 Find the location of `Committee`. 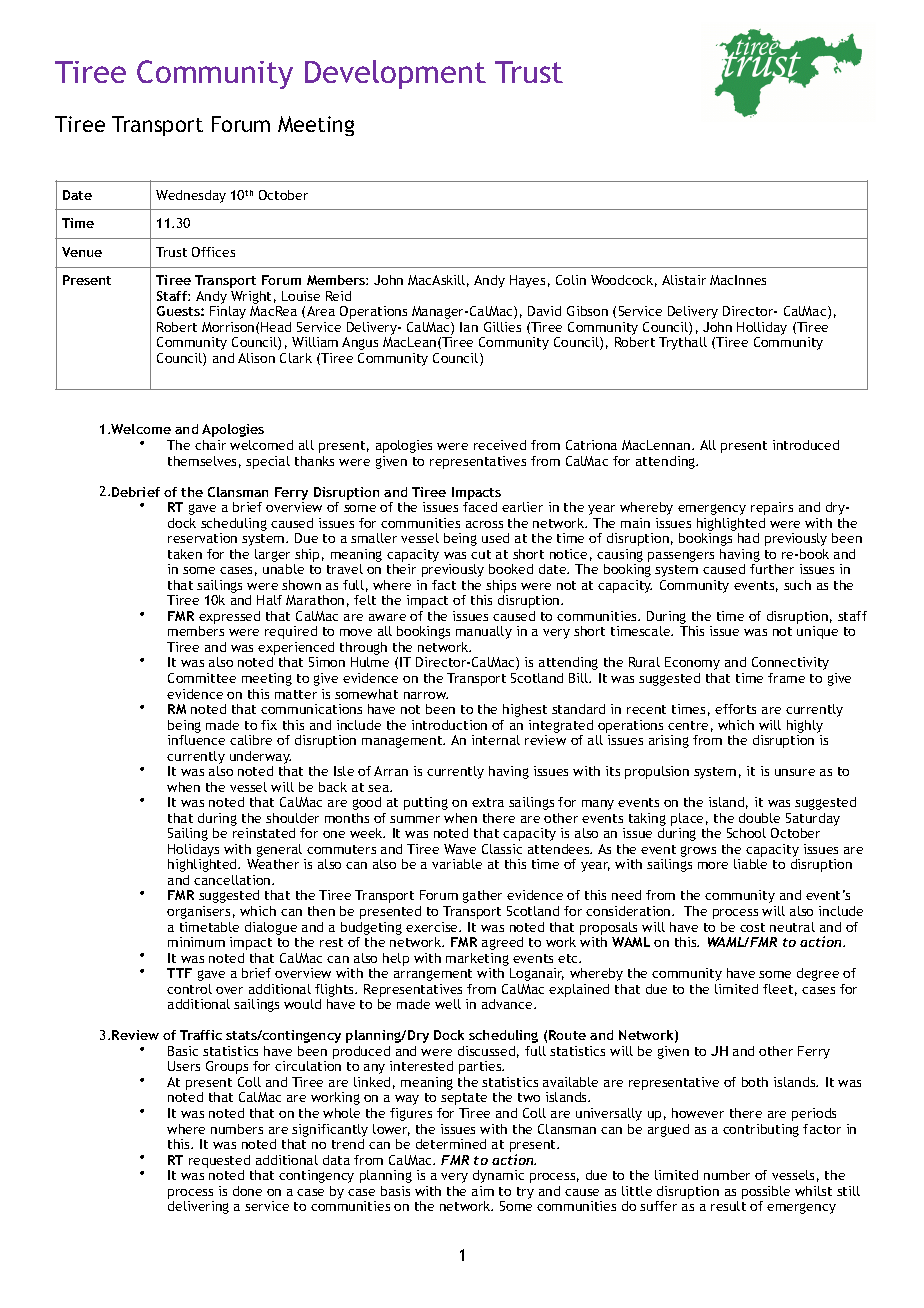

Committee is located at coordinates (202, 678).
